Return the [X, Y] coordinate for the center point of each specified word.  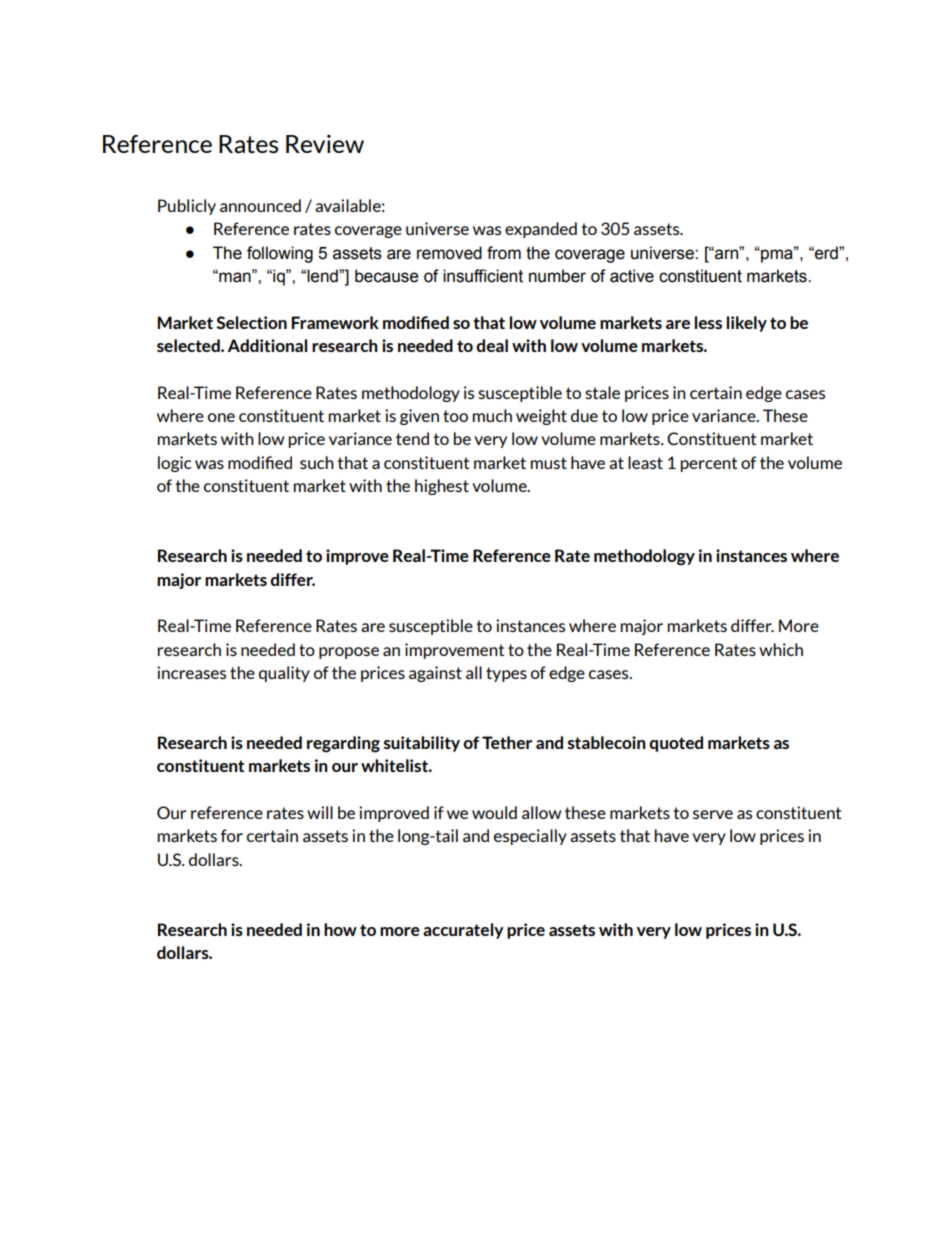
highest [442, 487]
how [340, 929]
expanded [541, 230]
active [632, 276]
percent [708, 464]
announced [260, 205]
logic [175, 464]
